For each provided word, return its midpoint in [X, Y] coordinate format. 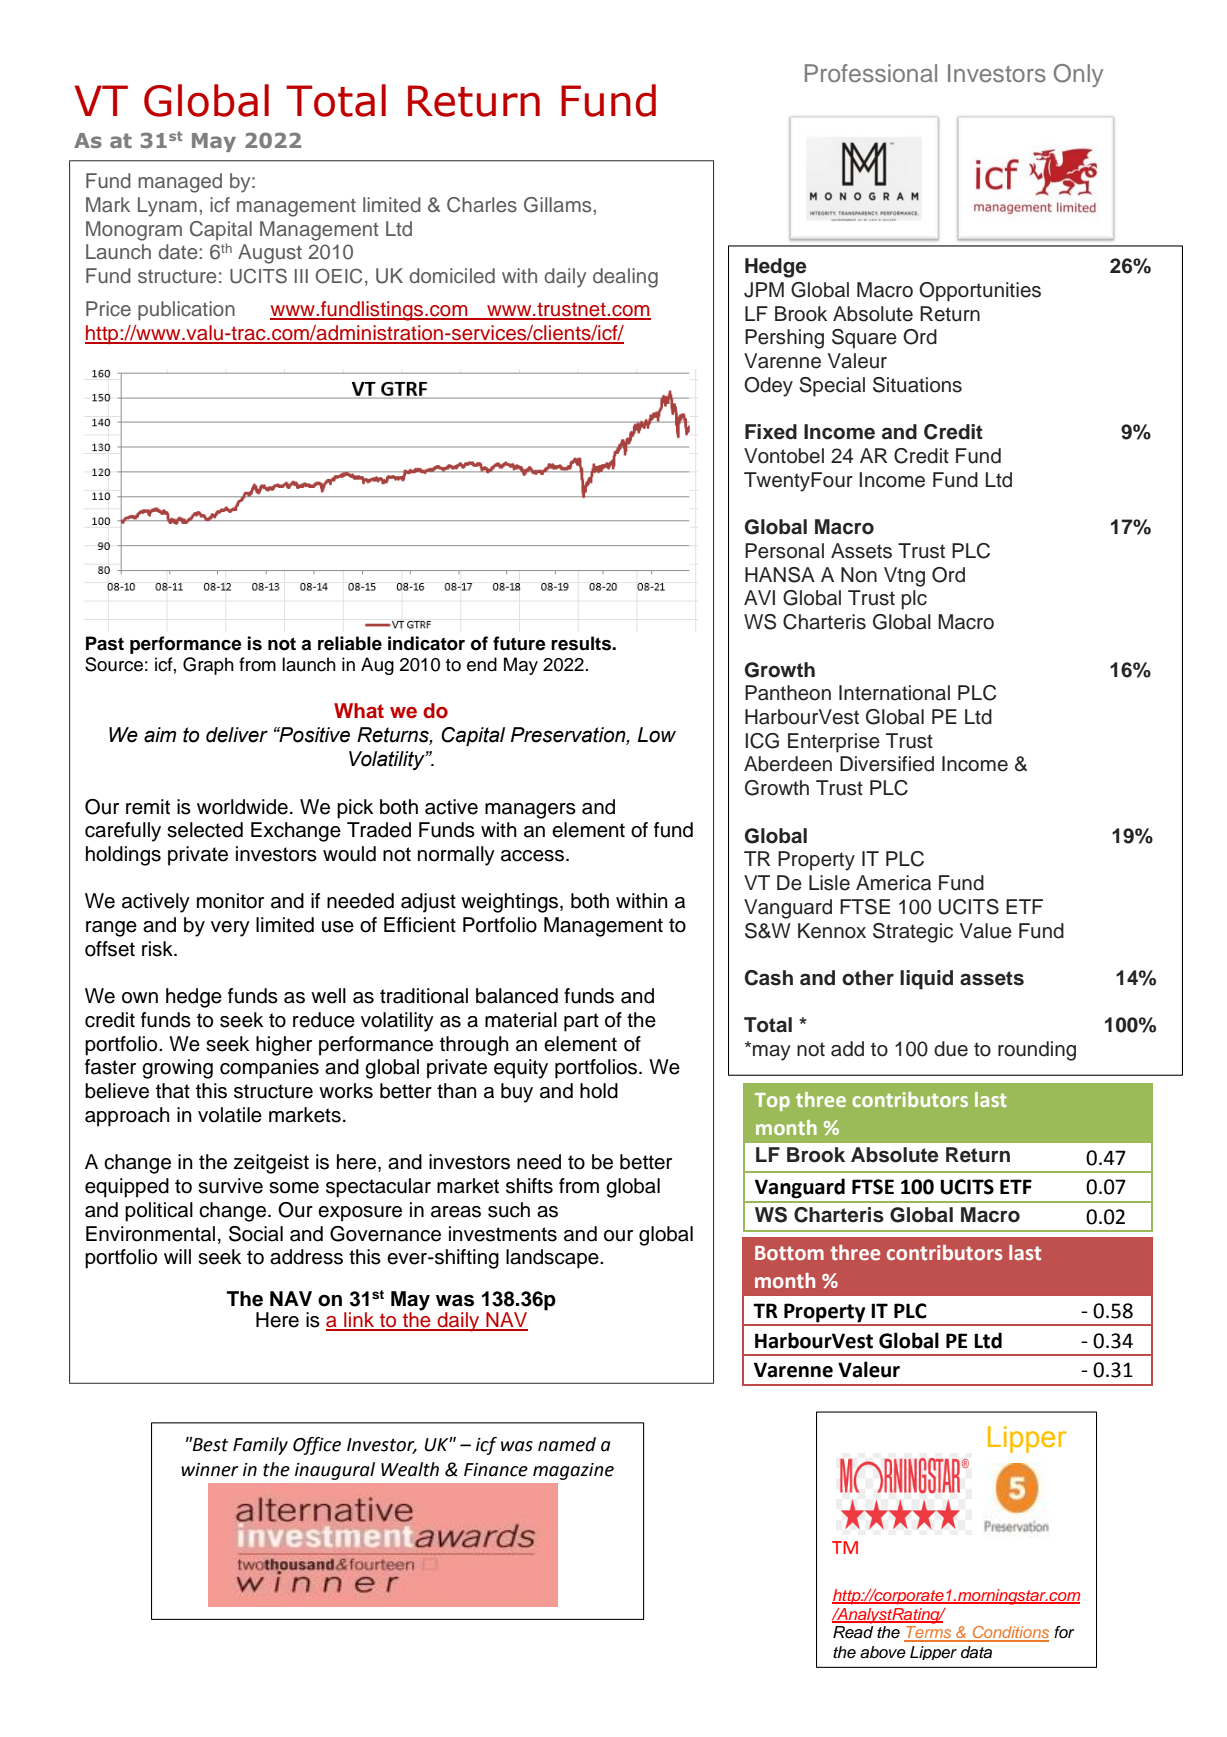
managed [180, 183]
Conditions [1009, 1633]
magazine [573, 1471]
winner [210, 1470]
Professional [871, 73]
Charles [482, 205]
